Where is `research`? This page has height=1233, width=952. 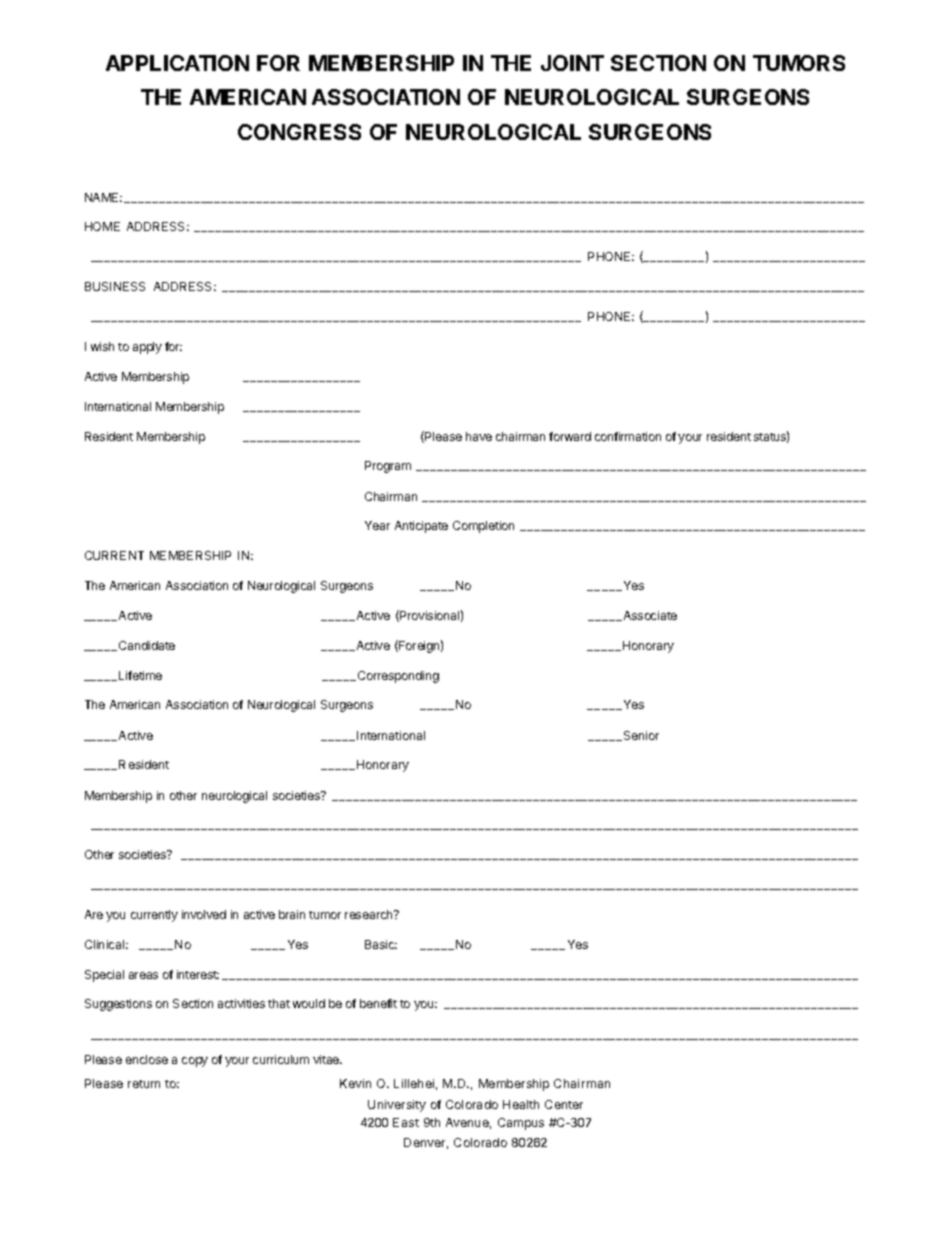 research is located at coordinates (370, 914).
